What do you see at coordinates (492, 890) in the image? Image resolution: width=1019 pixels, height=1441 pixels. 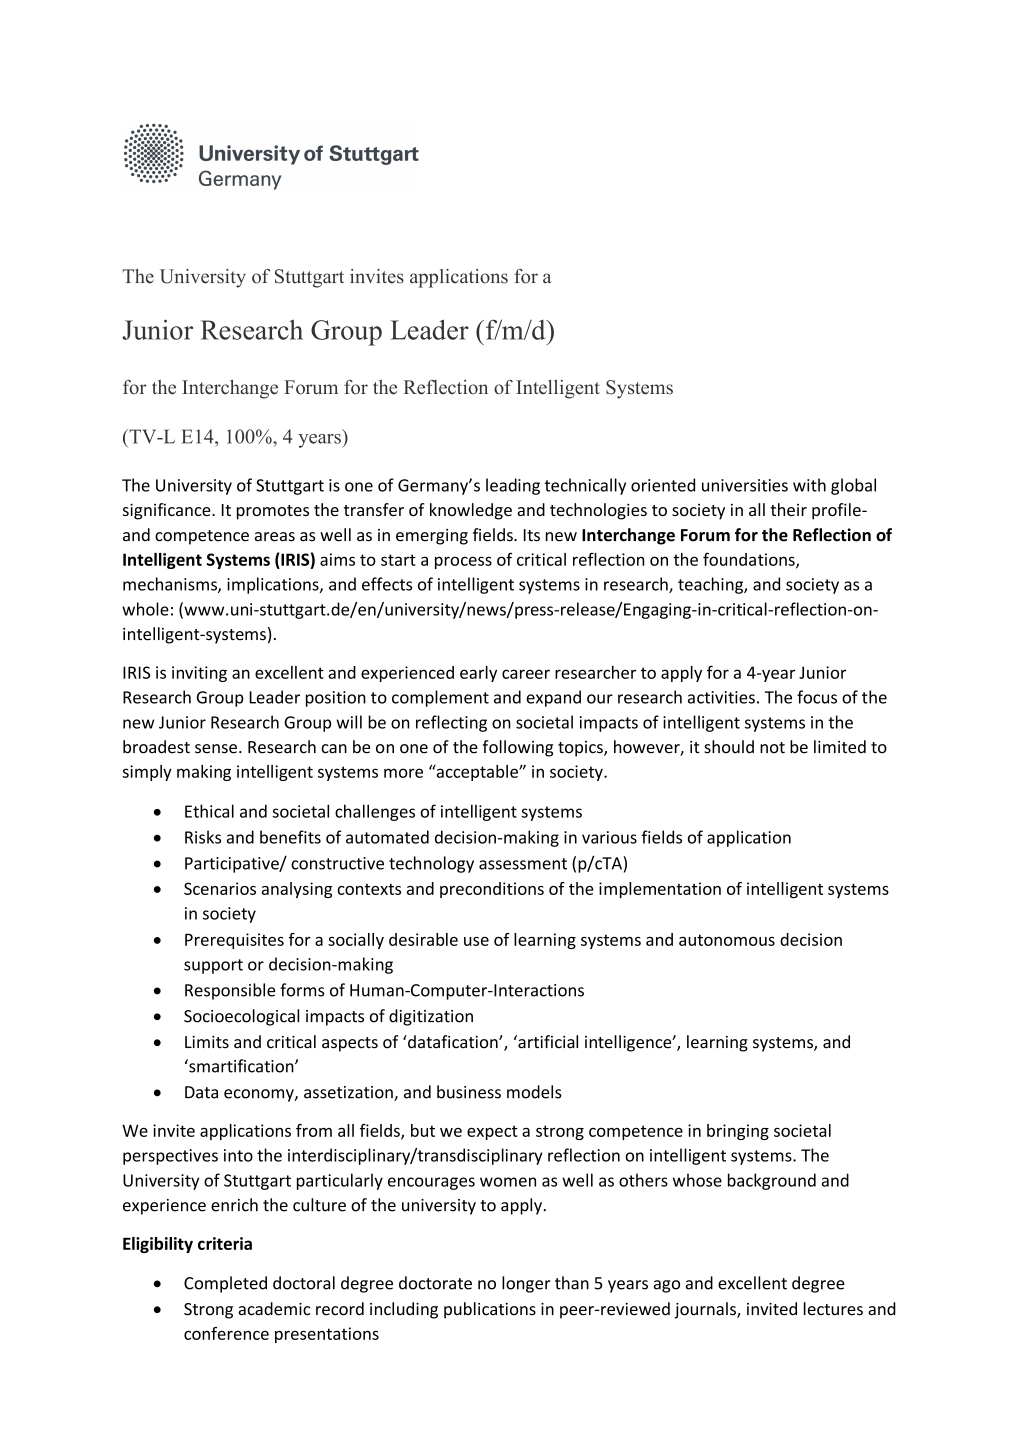 I see `preconditions` at bounding box center [492, 890].
